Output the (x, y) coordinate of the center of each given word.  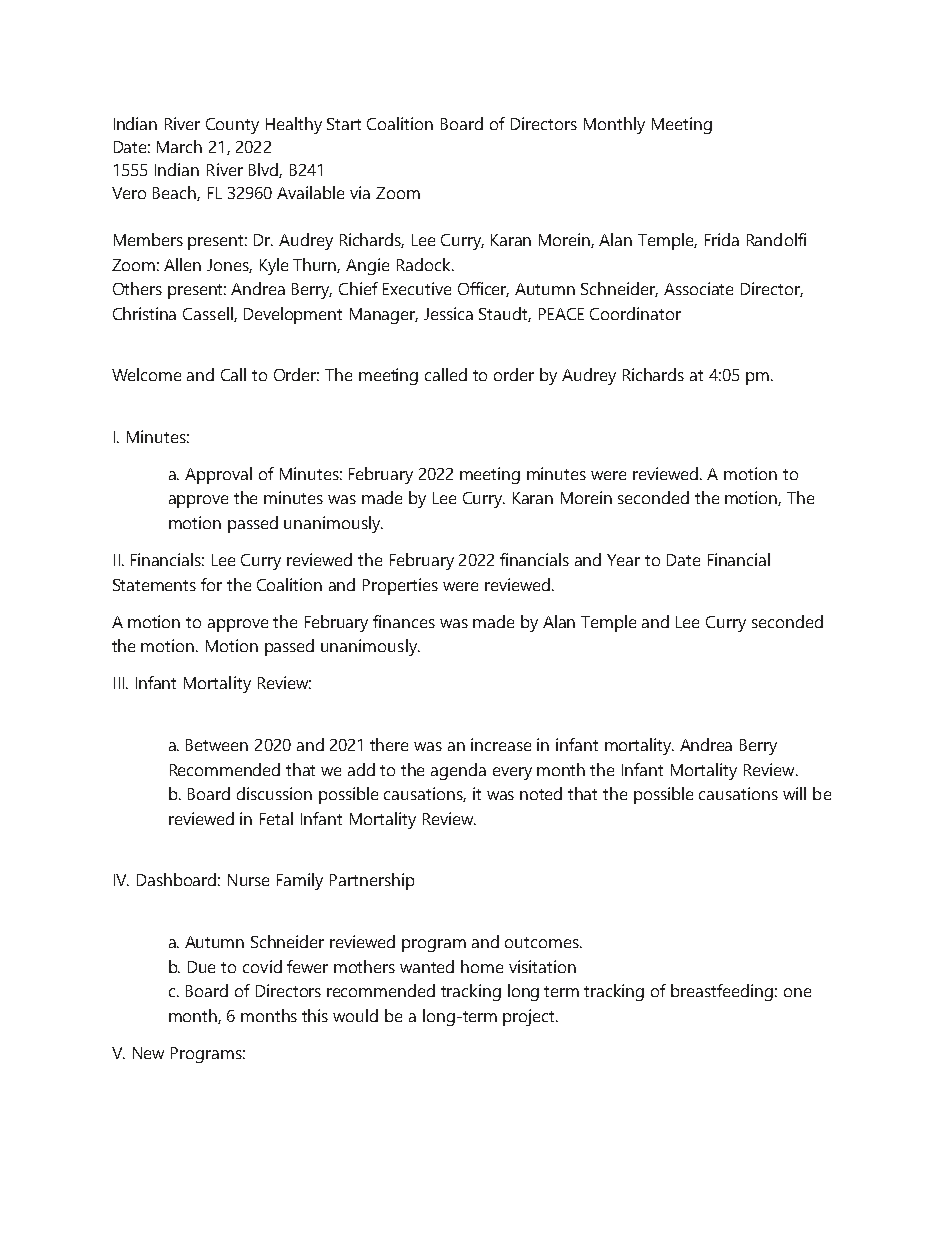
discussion (274, 793)
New (148, 1053)
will (794, 793)
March (179, 146)
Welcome (146, 374)
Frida (722, 239)
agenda (458, 771)
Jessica (448, 313)
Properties (400, 586)
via (360, 192)
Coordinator (635, 313)
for (211, 584)
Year (623, 560)
